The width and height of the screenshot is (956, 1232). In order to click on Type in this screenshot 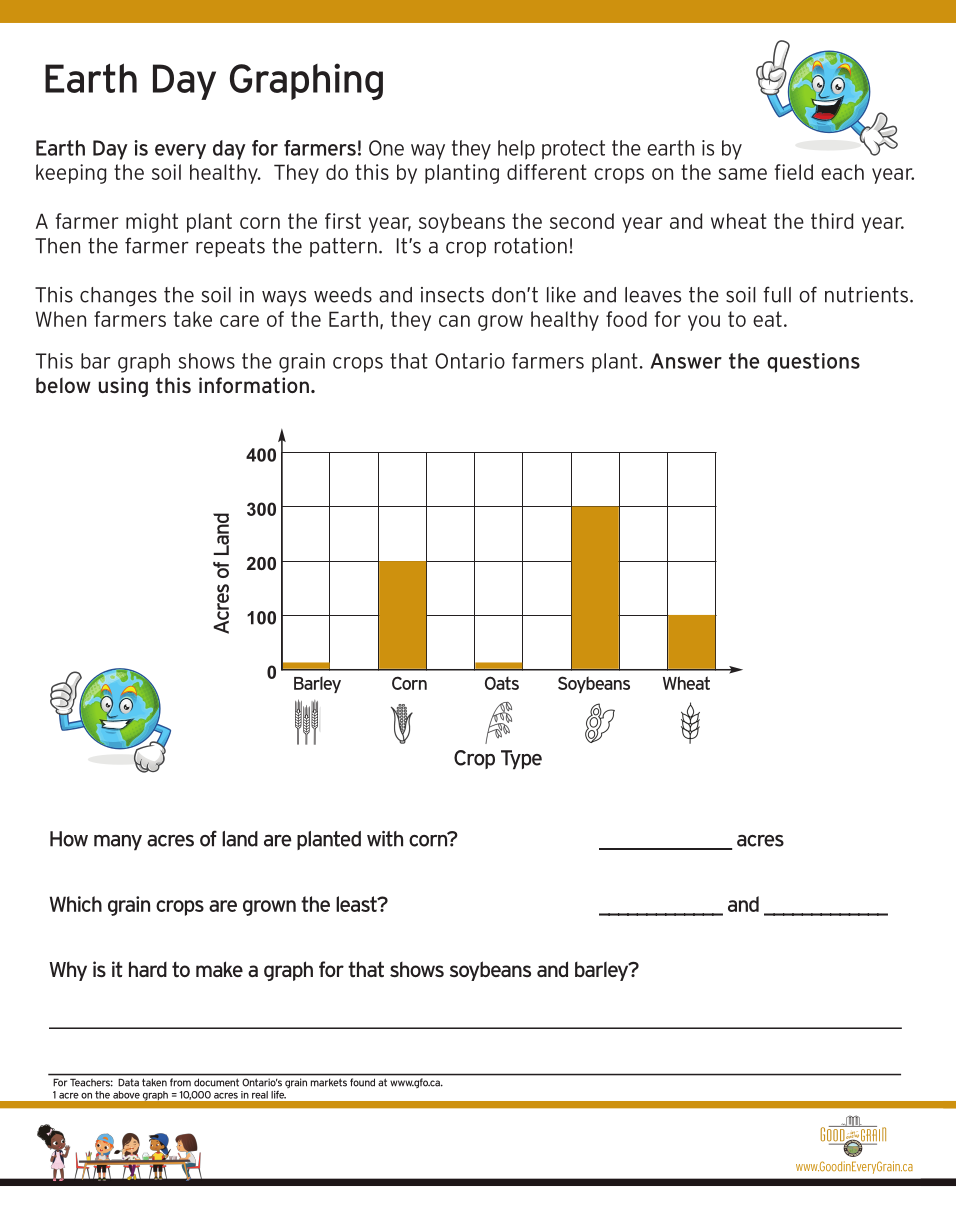, I will do `click(521, 760)`.
